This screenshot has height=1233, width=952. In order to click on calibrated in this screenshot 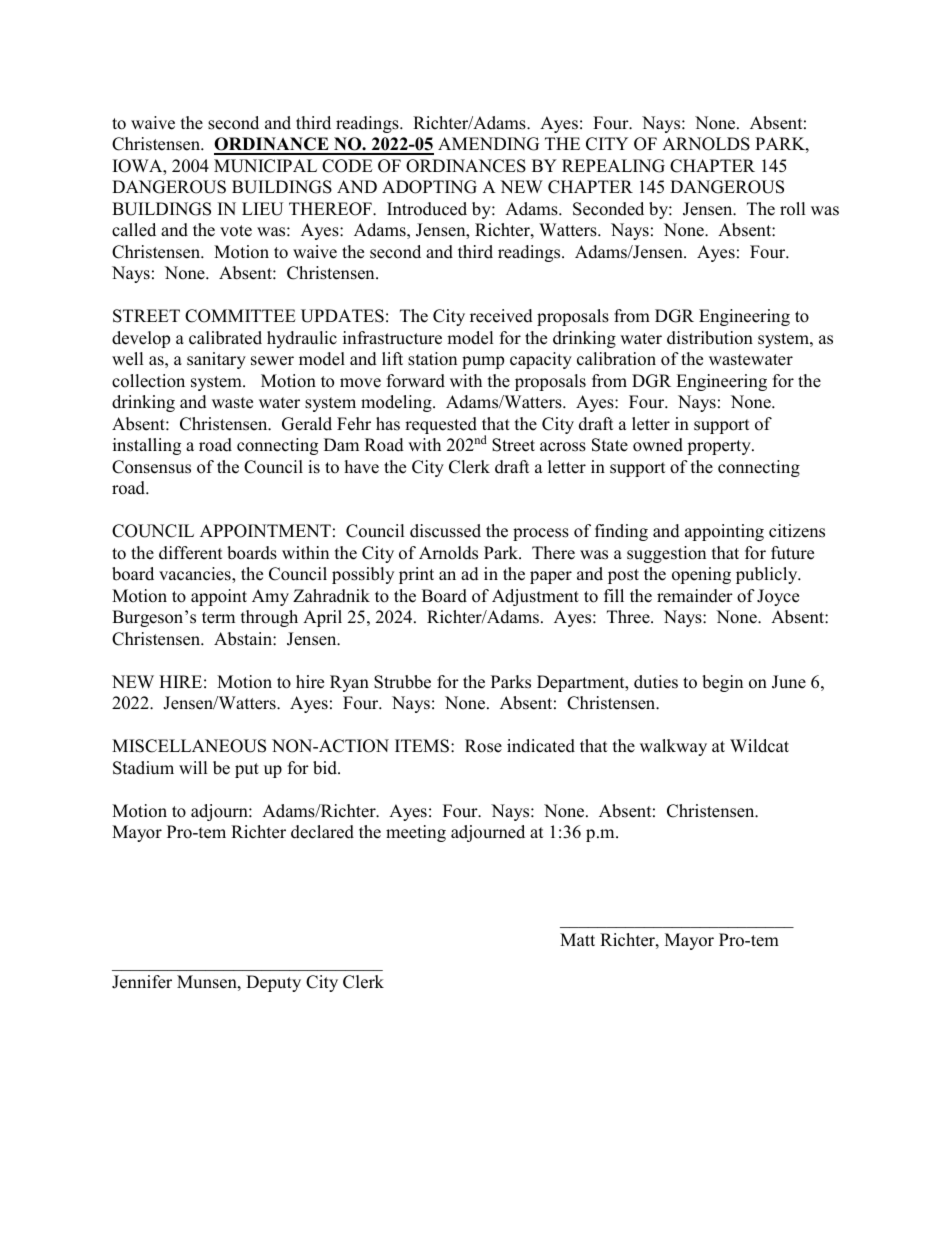, I will do `click(225, 338)`.
